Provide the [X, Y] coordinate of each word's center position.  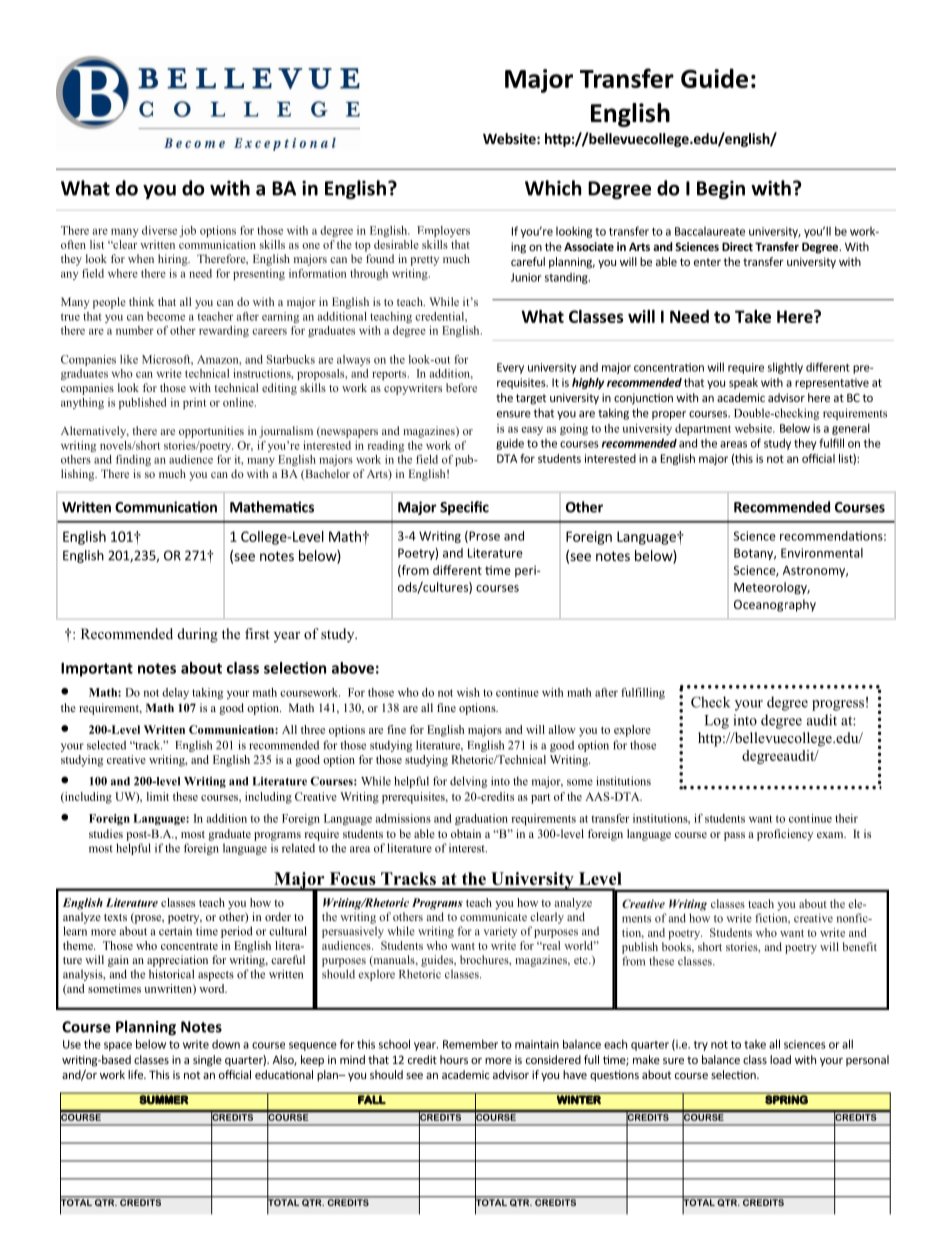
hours [454, 1059]
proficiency [785, 835]
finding [133, 460]
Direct [737, 246]
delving [468, 782]
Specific [464, 508]
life [136, 1074]
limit [158, 796]
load [780, 1059]
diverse [159, 230]
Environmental [822, 553]
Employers [443, 231]
